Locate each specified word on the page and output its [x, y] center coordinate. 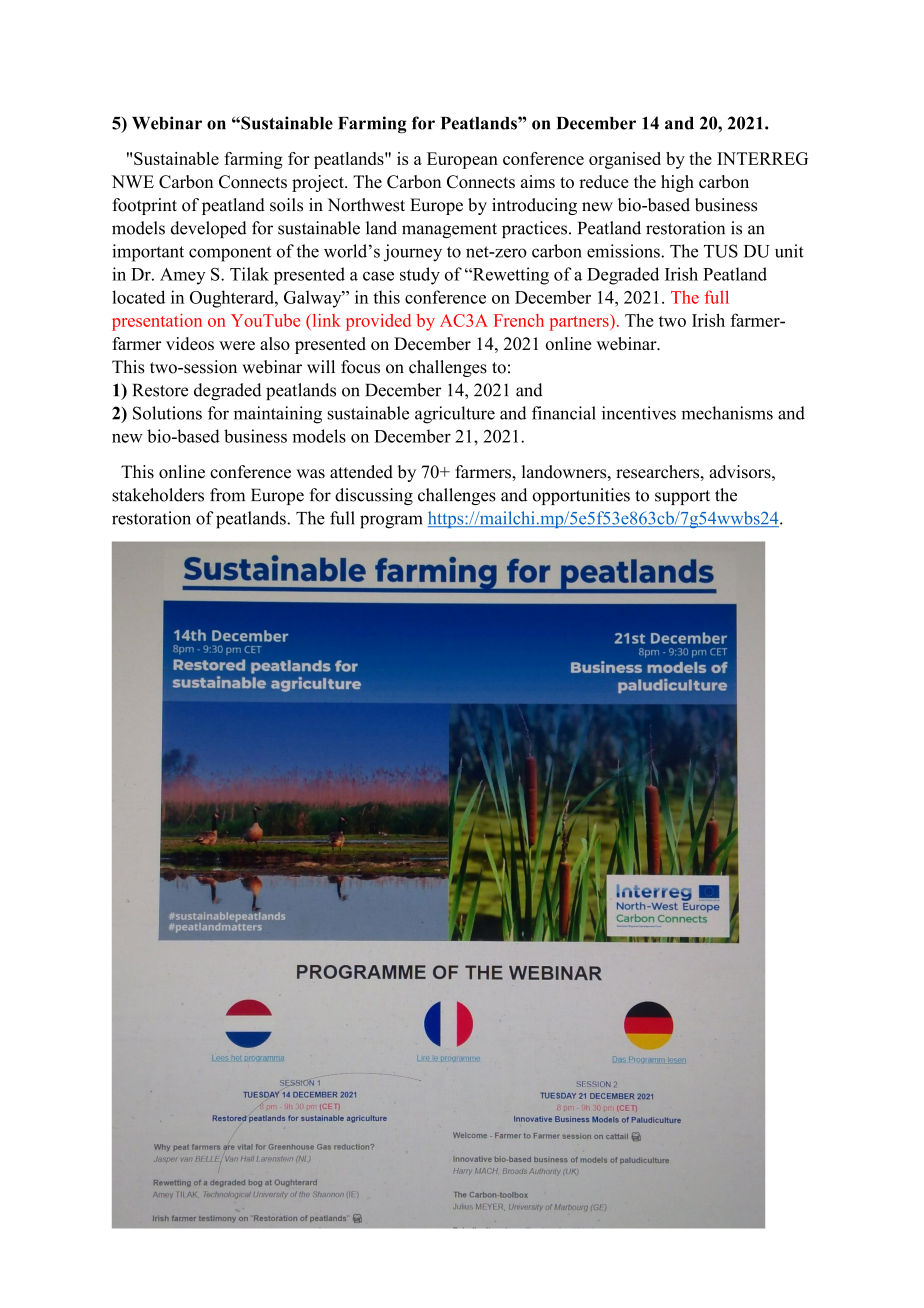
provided [378, 322]
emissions [623, 251]
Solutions [167, 413]
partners [580, 322]
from [227, 495]
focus [360, 367]
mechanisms [727, 413]
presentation [157, 322]
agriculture [455, 415]
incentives [639, 413]
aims [538, 181]
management [449, 230]
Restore [160, 390]
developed [209, 229]
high [677, 183]
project [319, 183]
